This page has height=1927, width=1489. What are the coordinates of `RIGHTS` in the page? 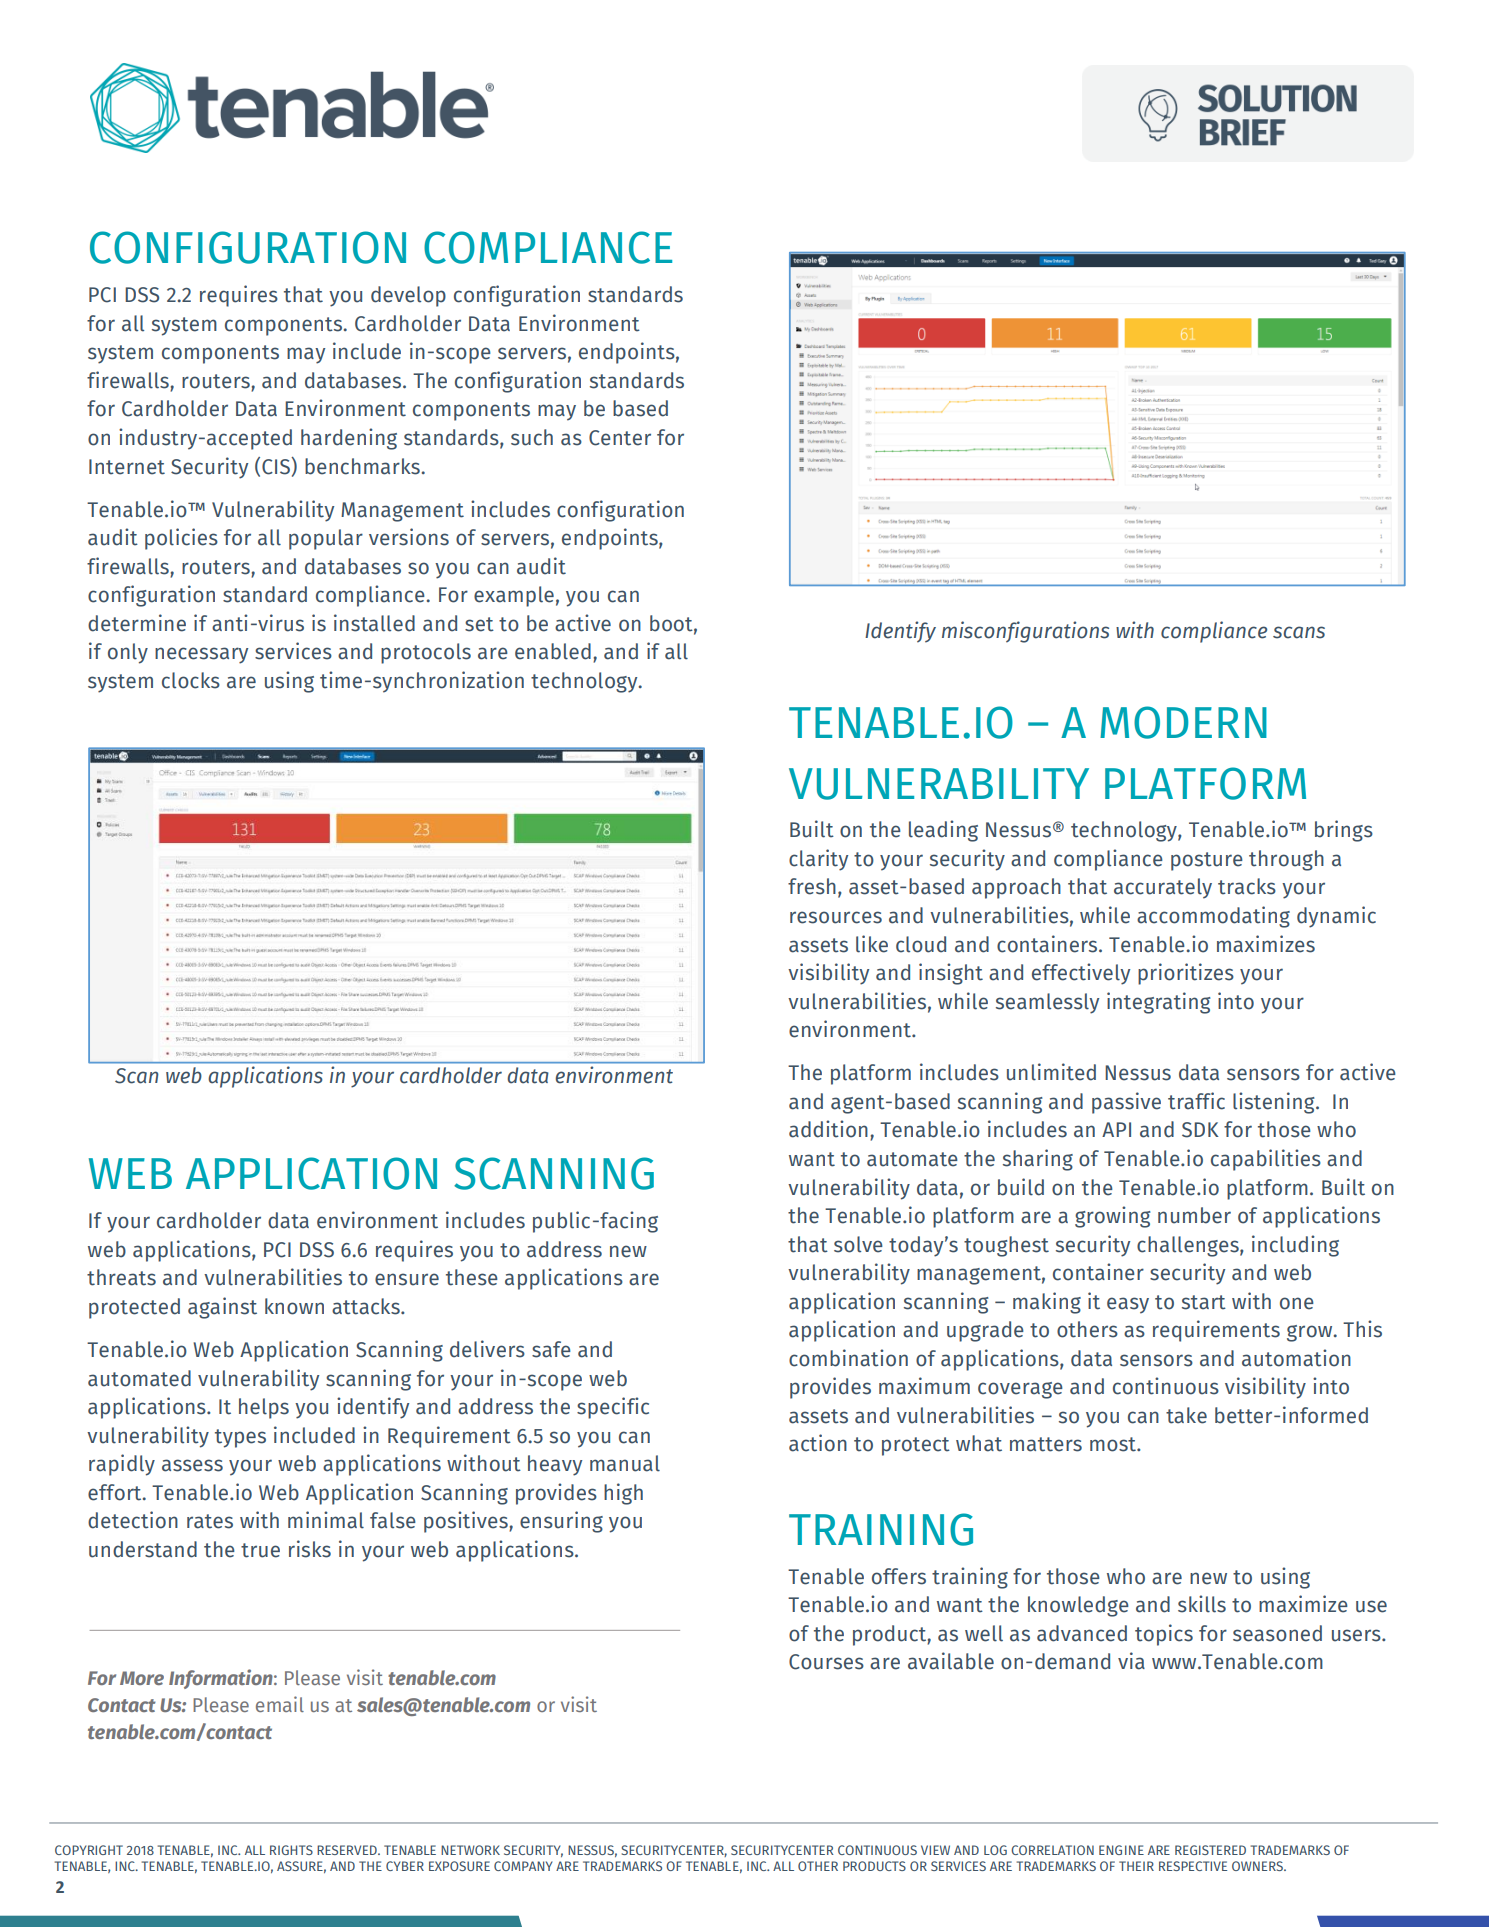 It's located at (291, 1850).
